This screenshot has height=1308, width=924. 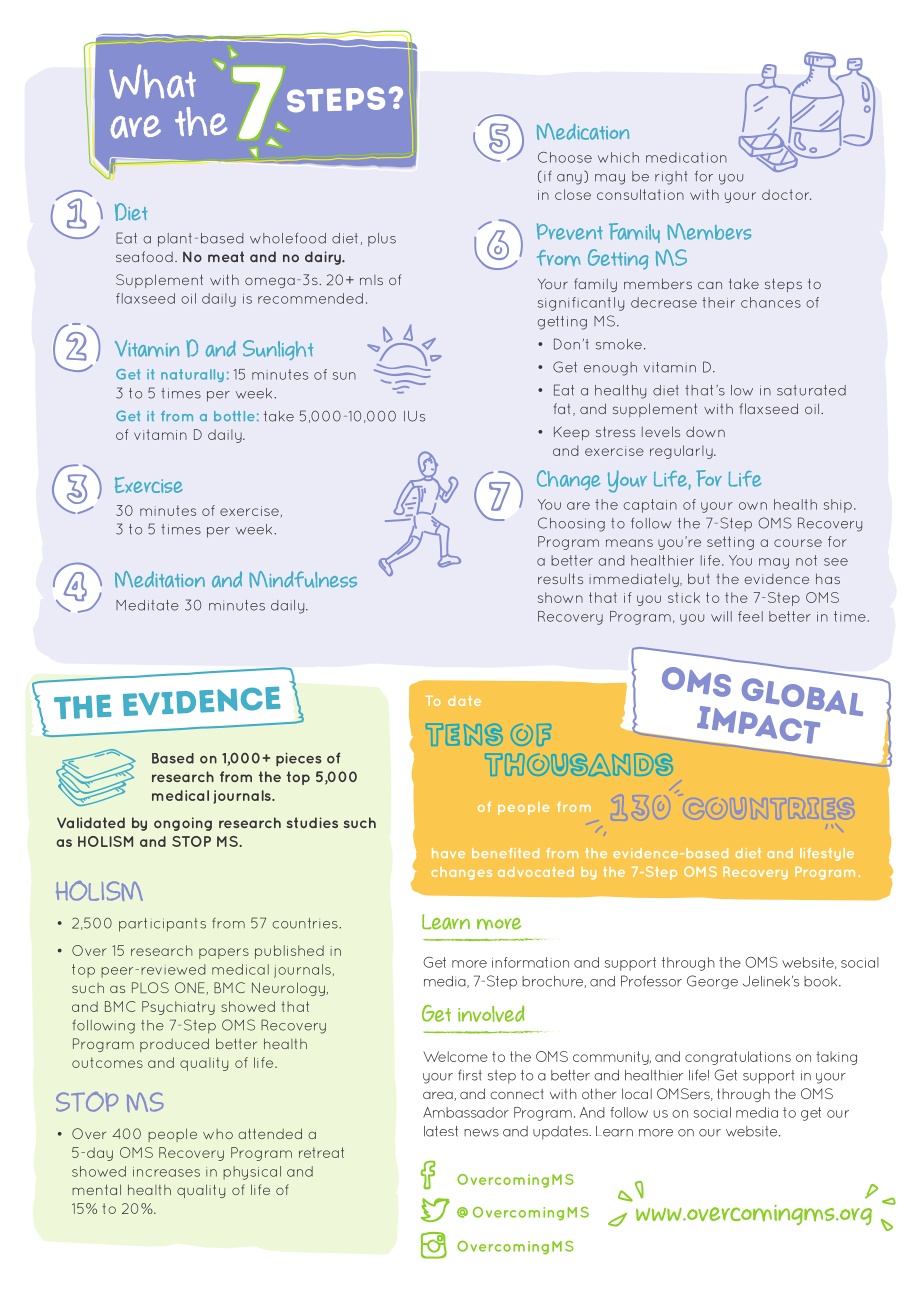 What do you see at coordinates (481, 1133) in the screenshot?
I see `news` at bounding box center [481, 1133].
